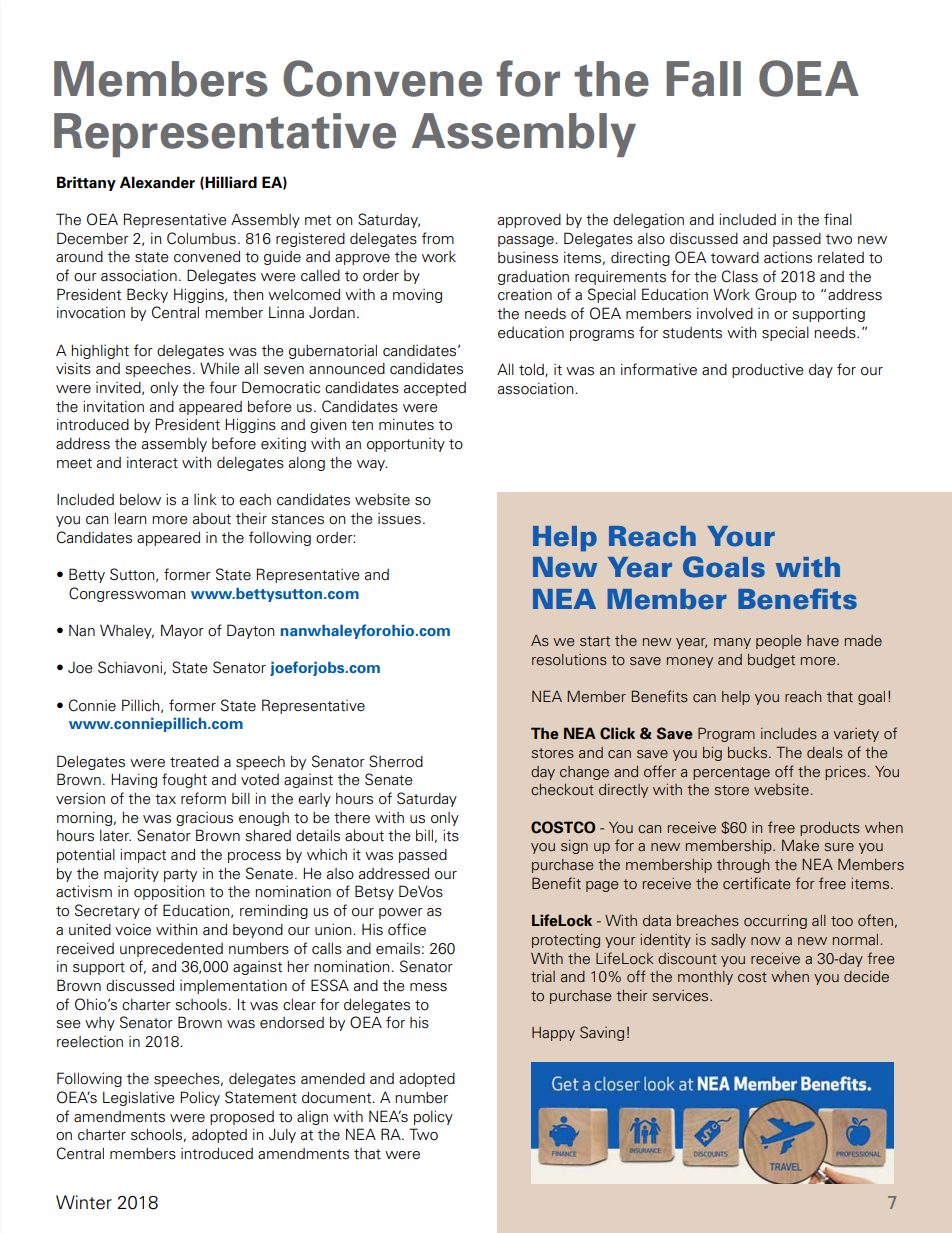  I want to click on mess, so click(428, 987).
